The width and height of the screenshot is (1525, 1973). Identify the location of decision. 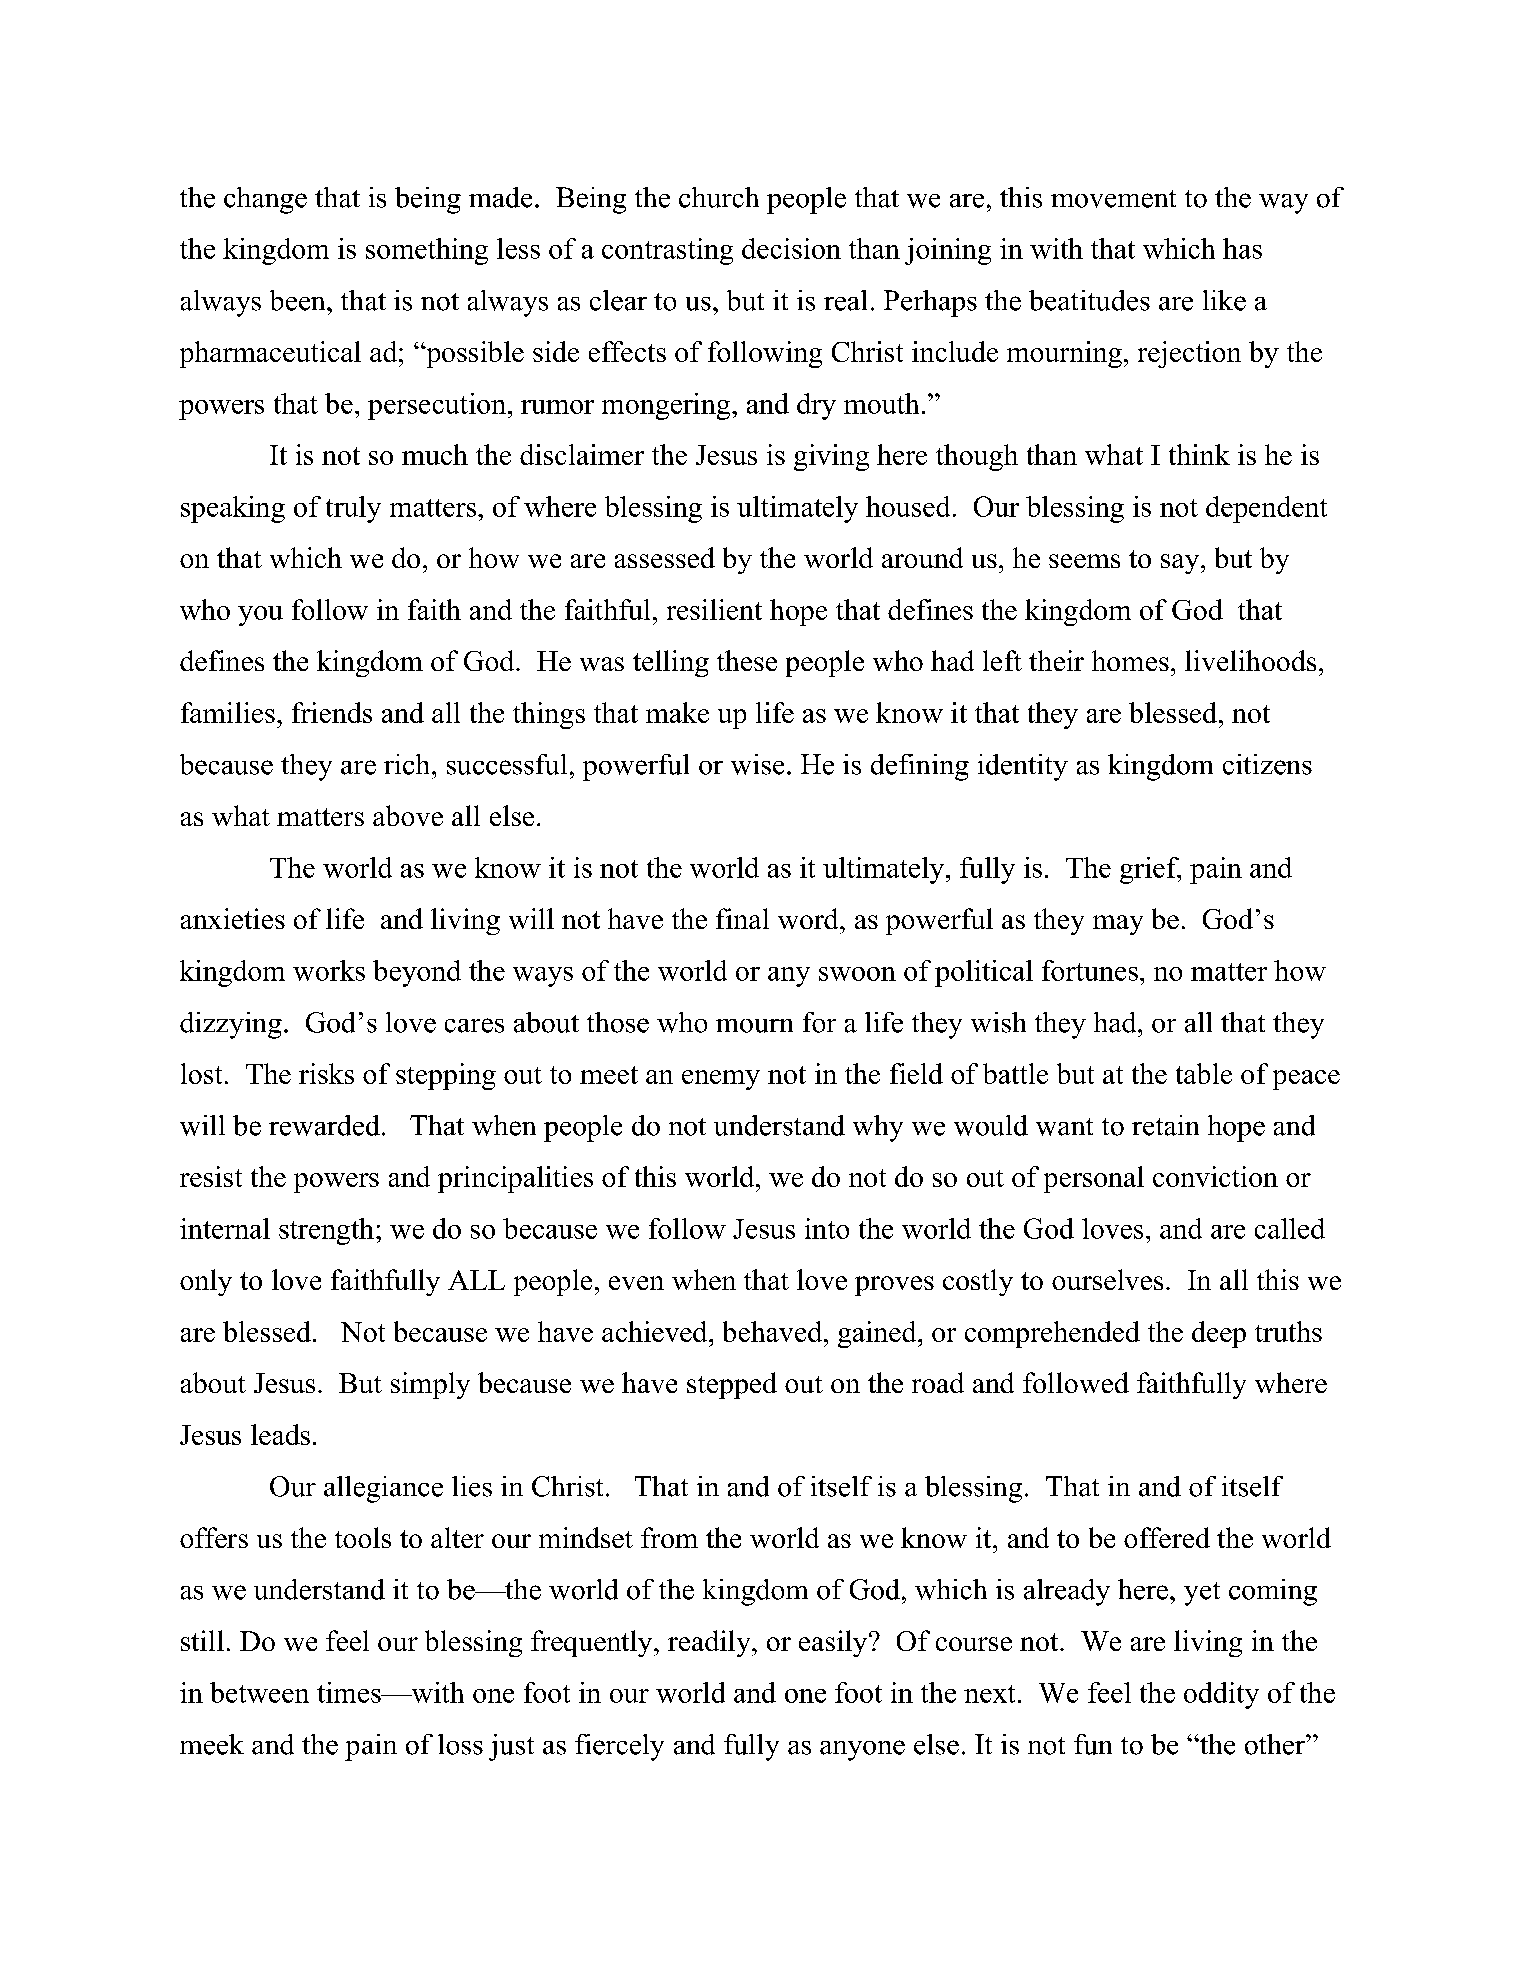
(791, 248).
